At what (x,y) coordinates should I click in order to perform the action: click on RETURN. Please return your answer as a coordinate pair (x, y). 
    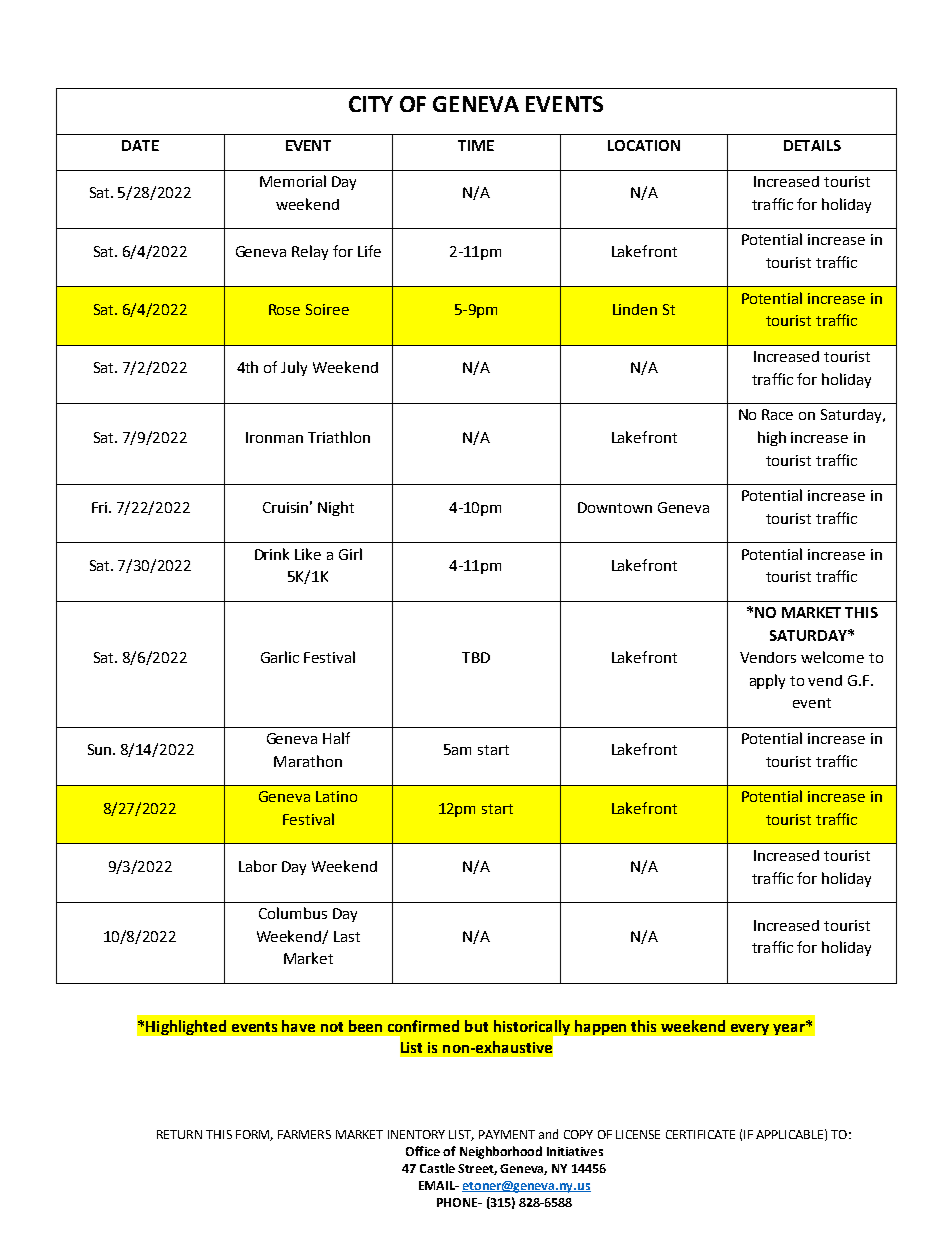
    Looking at the image, I should click on (179, 1134).
